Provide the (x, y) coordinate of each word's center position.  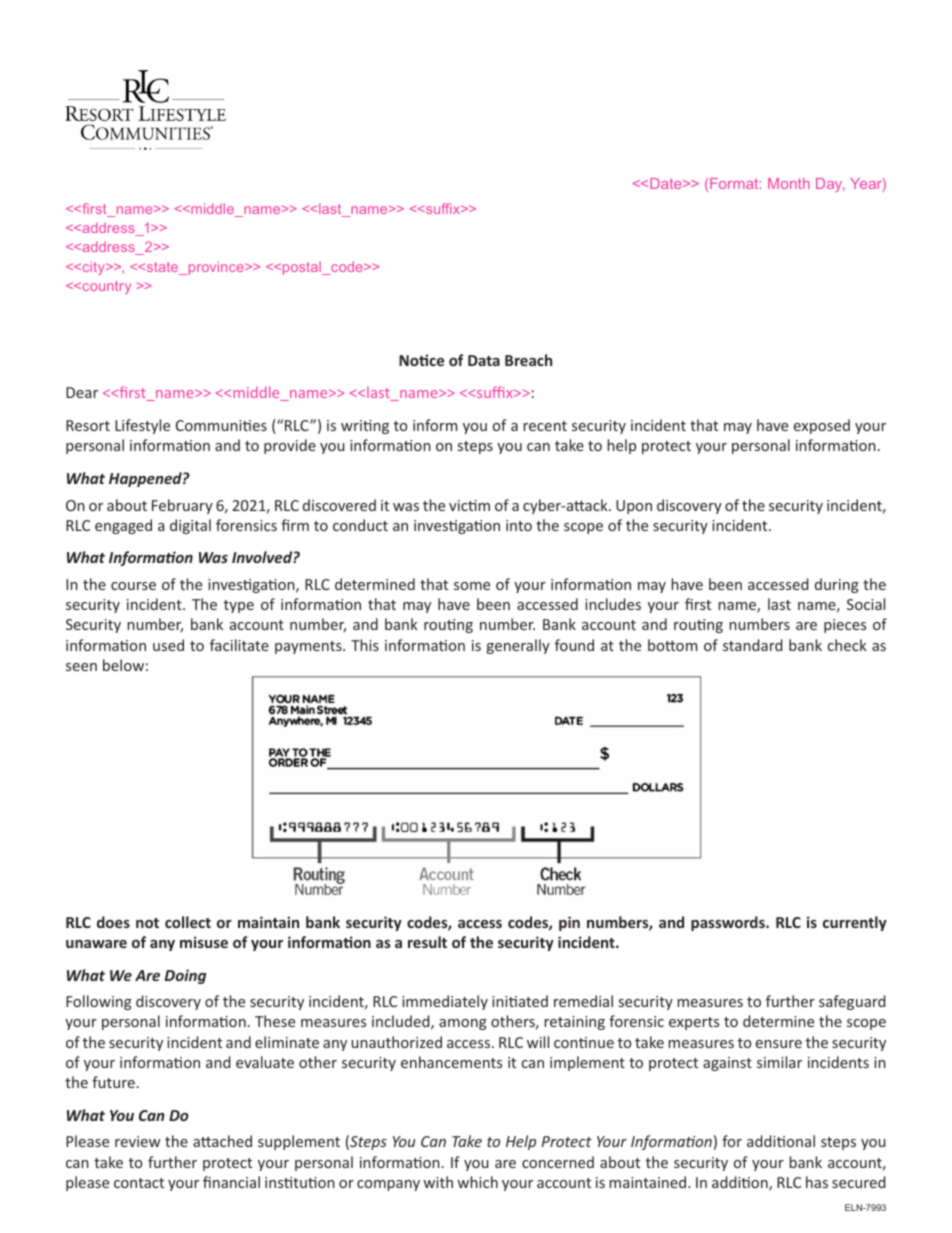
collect (188, 922)
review (137, 1141)
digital (190, 526)
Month (789, 183)
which (477, 1182)
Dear (82, 392)
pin (569, 923)
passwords (729, 923)
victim (469, 505)
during (837, 585)
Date (667, 183)
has (817, 1182)
